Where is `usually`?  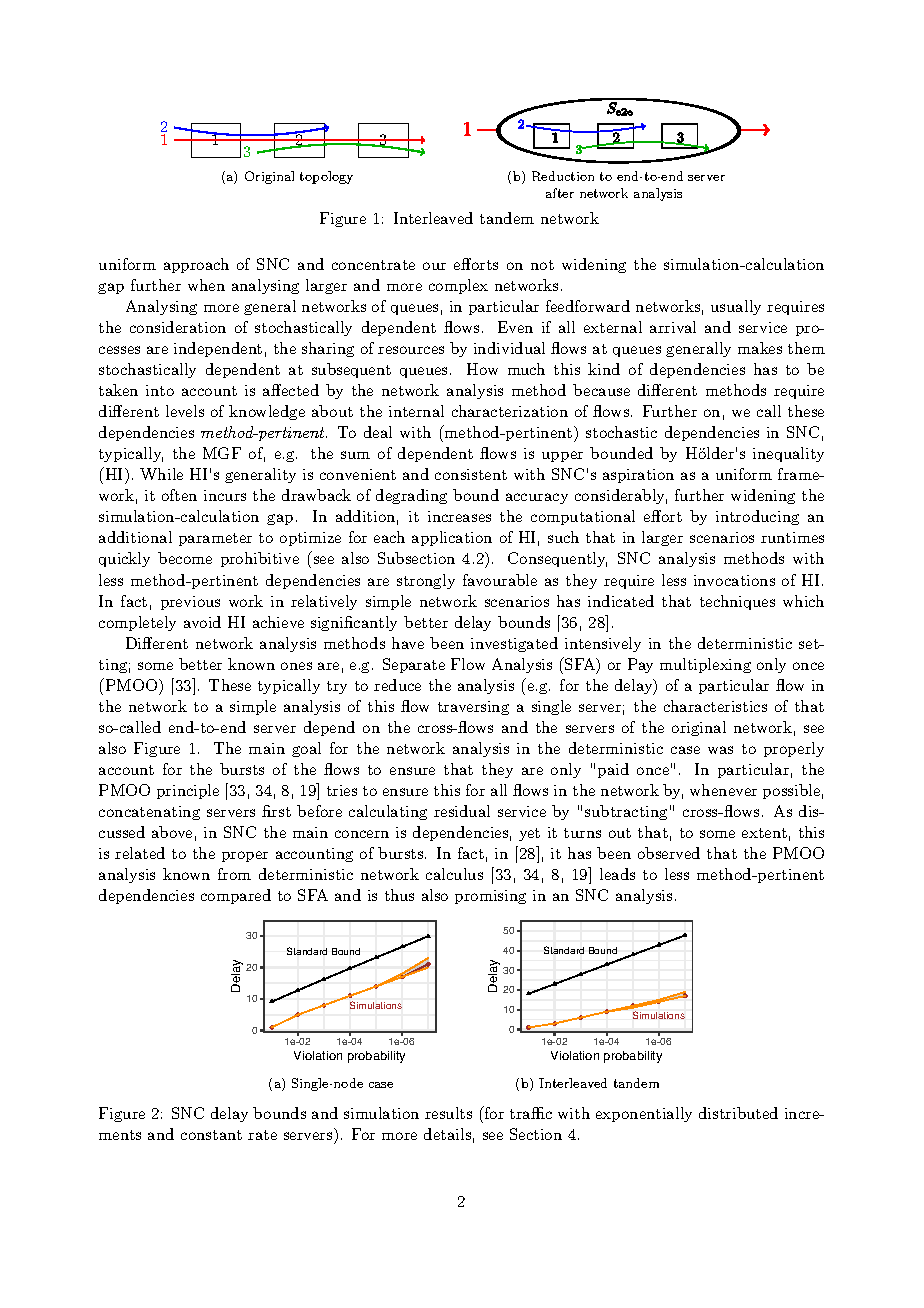
usually is located at coordinates (736, 307).
